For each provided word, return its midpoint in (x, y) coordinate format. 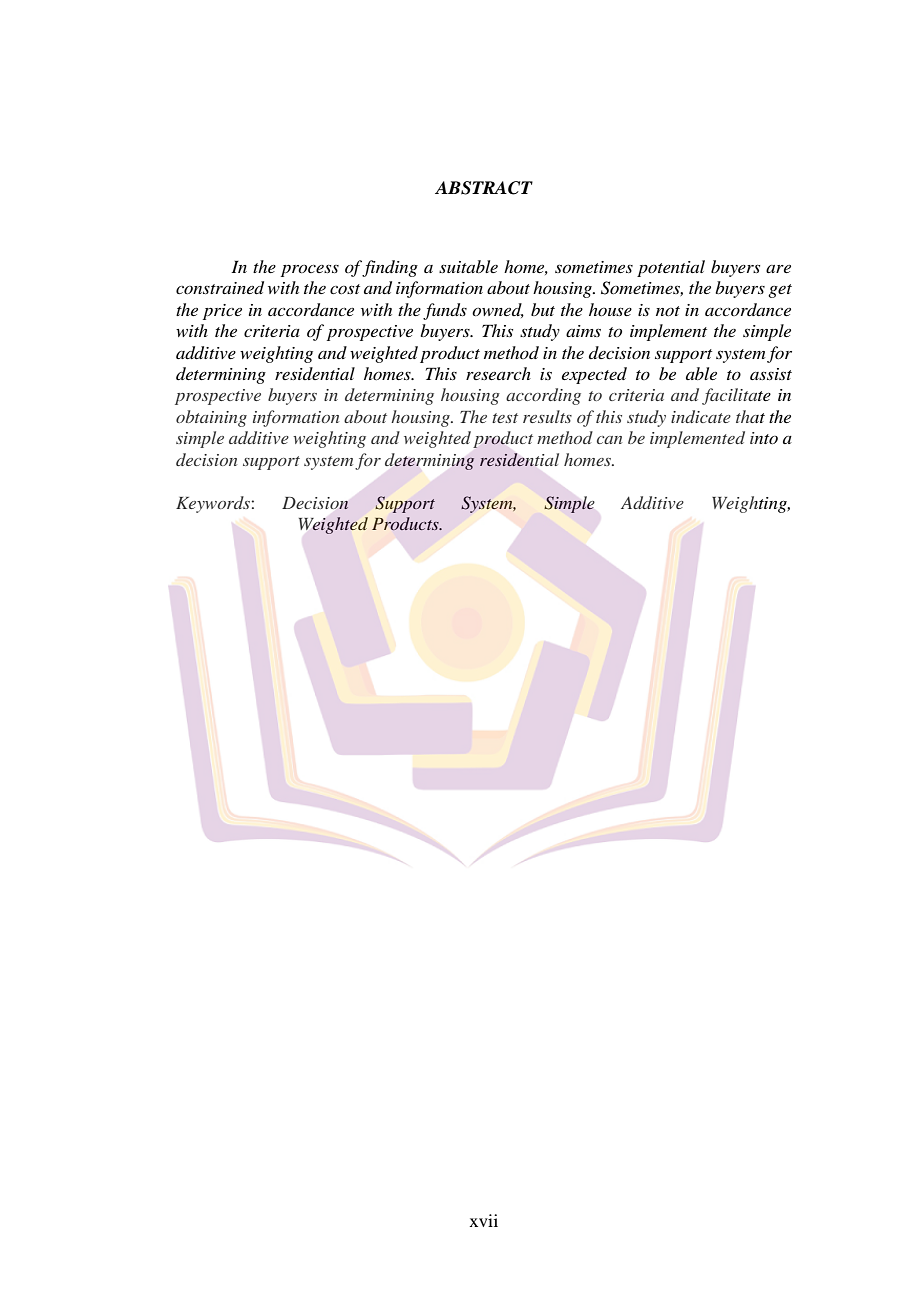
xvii (484, 1220)
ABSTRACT (484, 188)
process (310, 270)
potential (671, 268)
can (609, 440)
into (764, 438)
